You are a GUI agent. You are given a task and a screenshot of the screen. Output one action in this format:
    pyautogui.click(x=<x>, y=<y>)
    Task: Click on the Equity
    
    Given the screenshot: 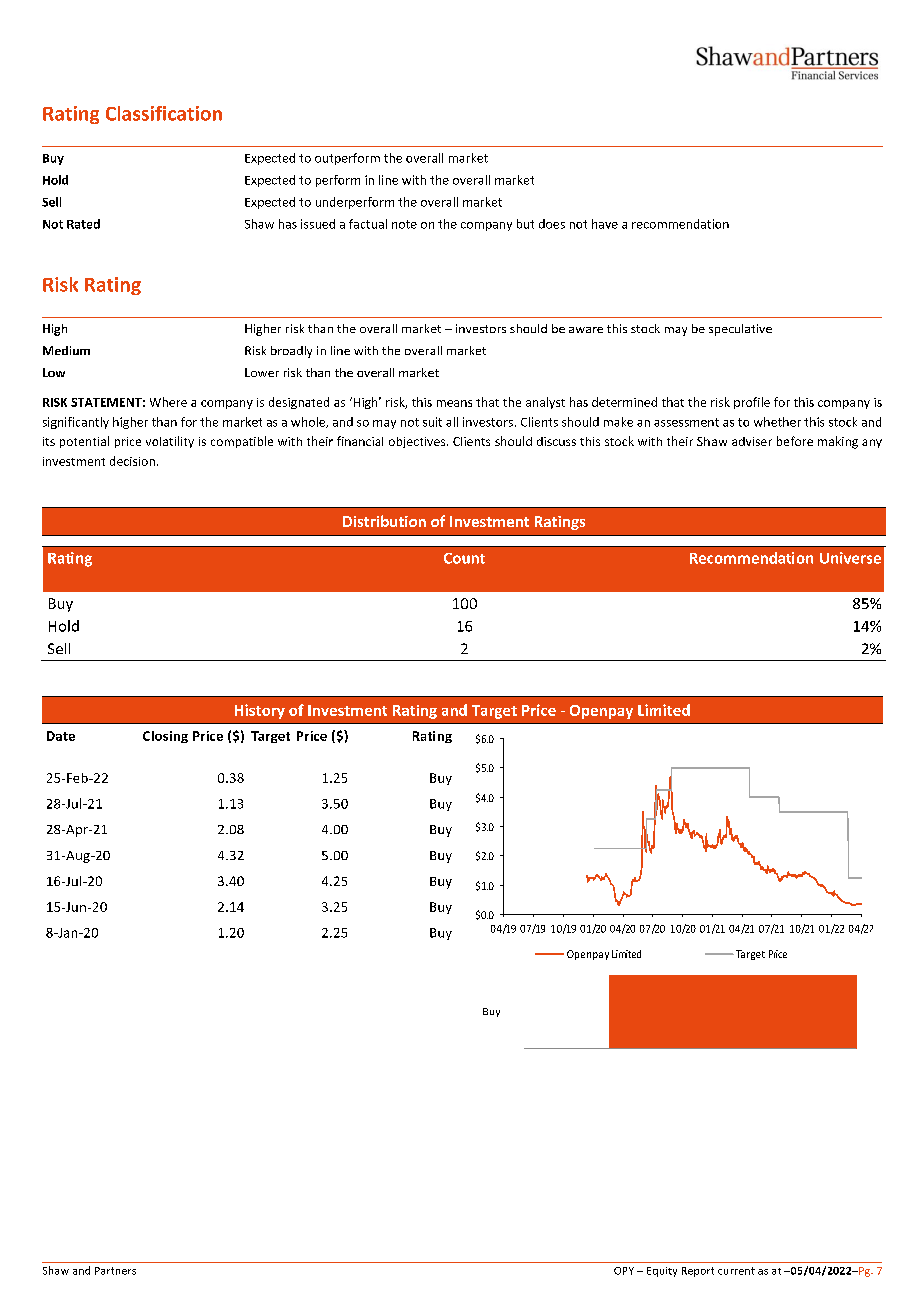 What is the action you would take?
    pyautogui.click(x=662, y=1272)
